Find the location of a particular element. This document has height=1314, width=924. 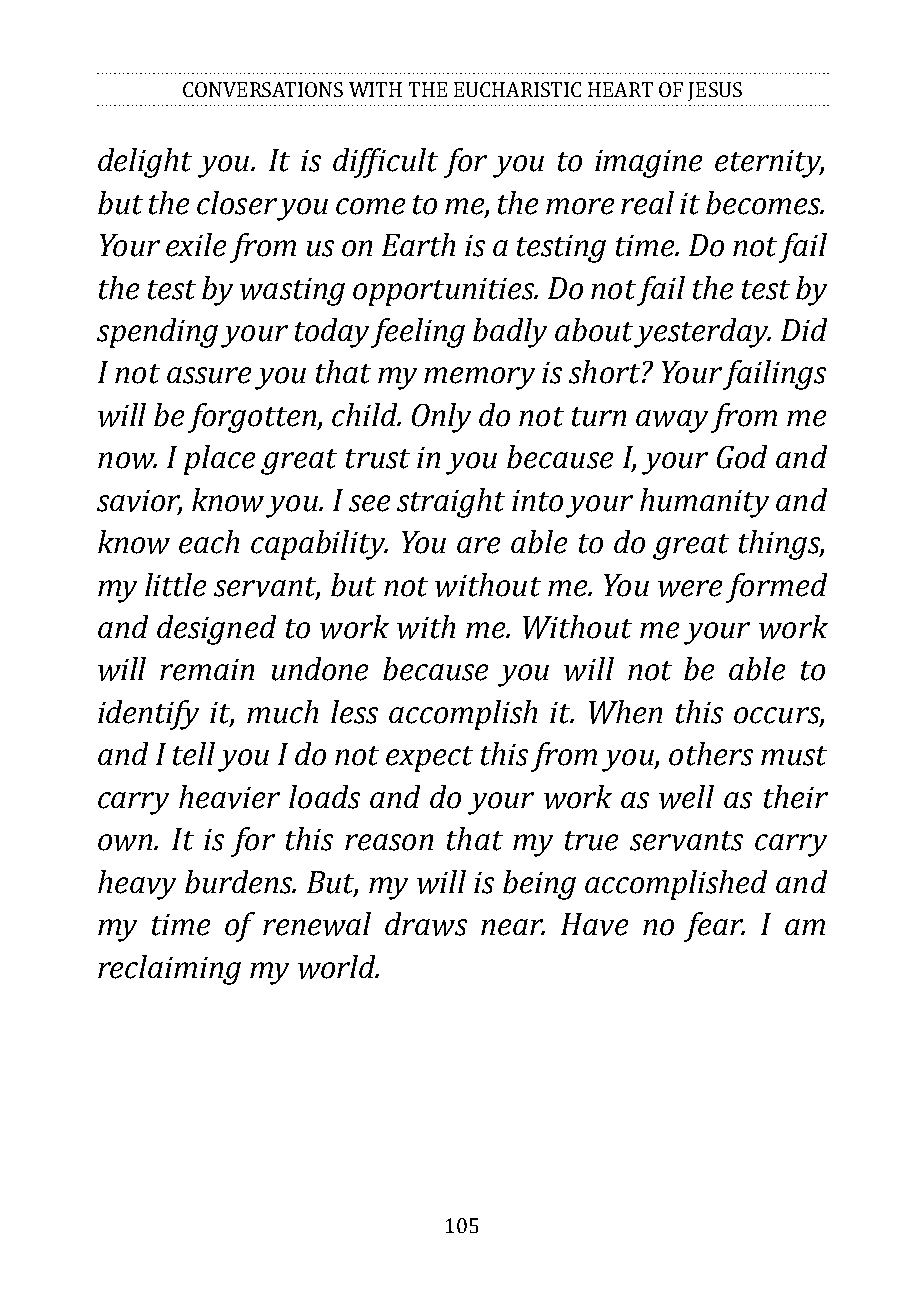

eternity is located at coordinates (769, 164).
